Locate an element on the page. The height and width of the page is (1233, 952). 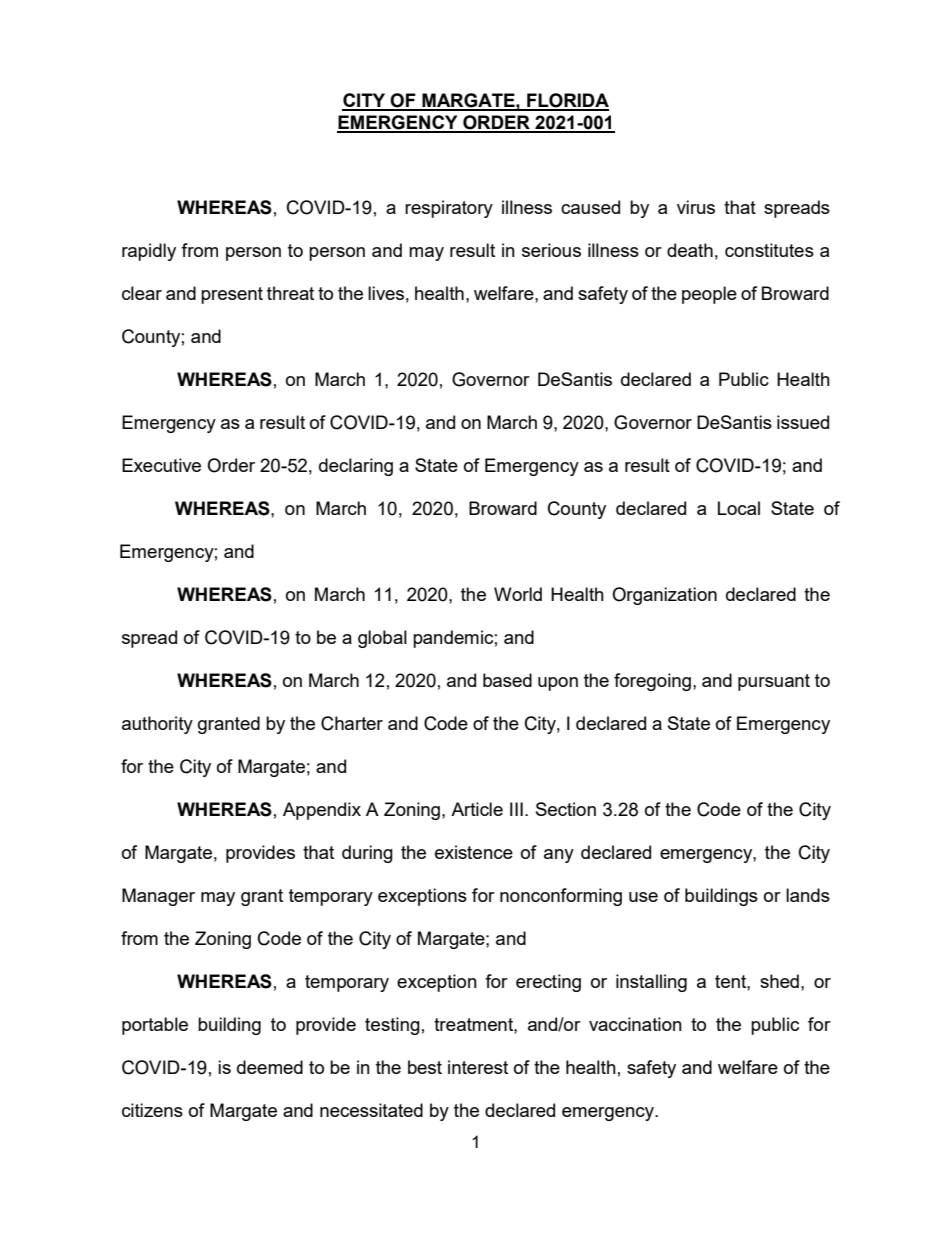
World is located at coordinates (518, 594).
